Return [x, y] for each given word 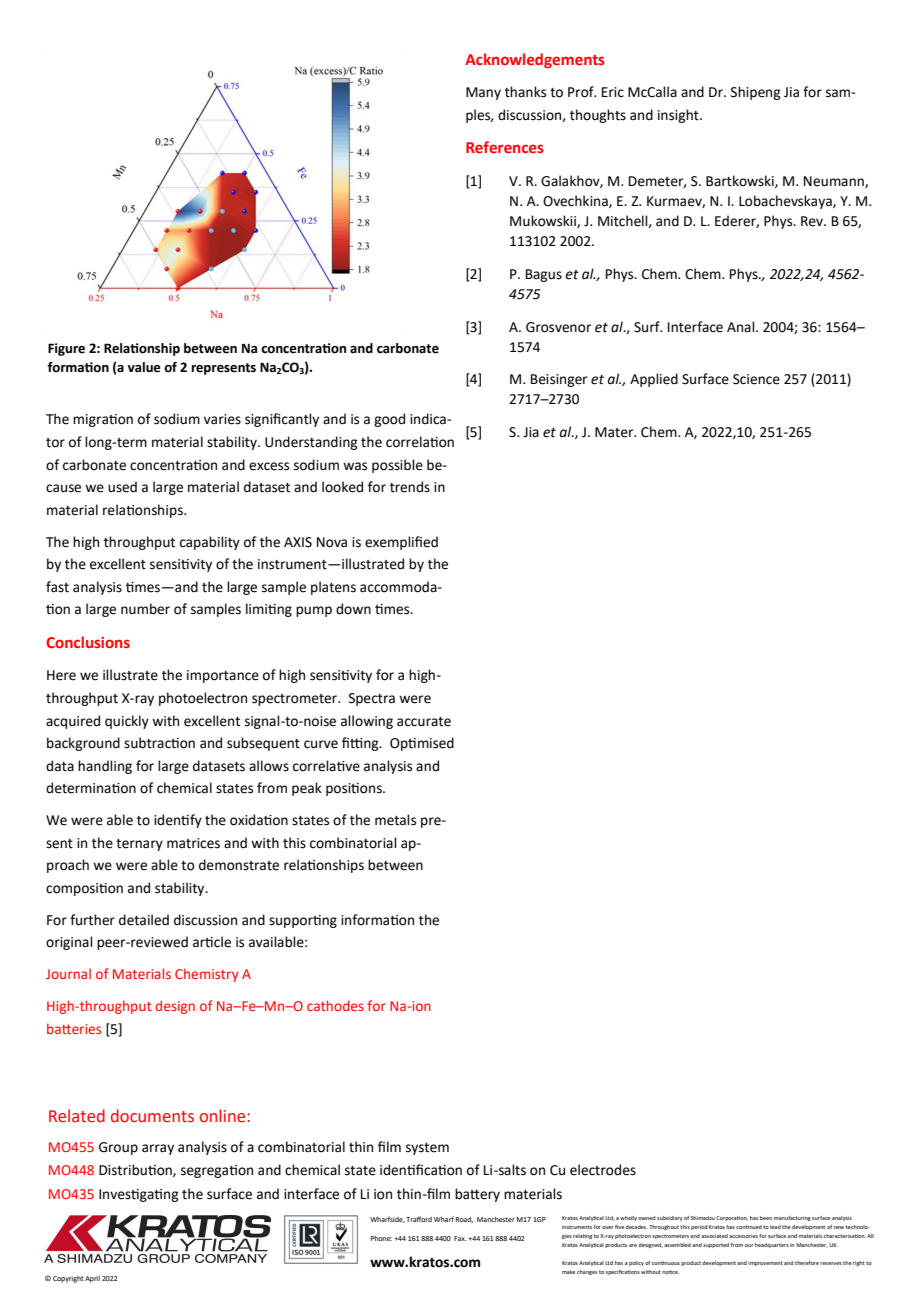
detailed [144, 920]
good [389, 420]
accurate [424, 722]
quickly [127, 722]
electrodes [603, 1170]
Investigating [138, 1195]
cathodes [335, 1005]
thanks [525, 92]
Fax [460, 1238]
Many [483, 93]
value [144, 367]
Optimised [422, 744]
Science [756, 379]
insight [679, 116]
